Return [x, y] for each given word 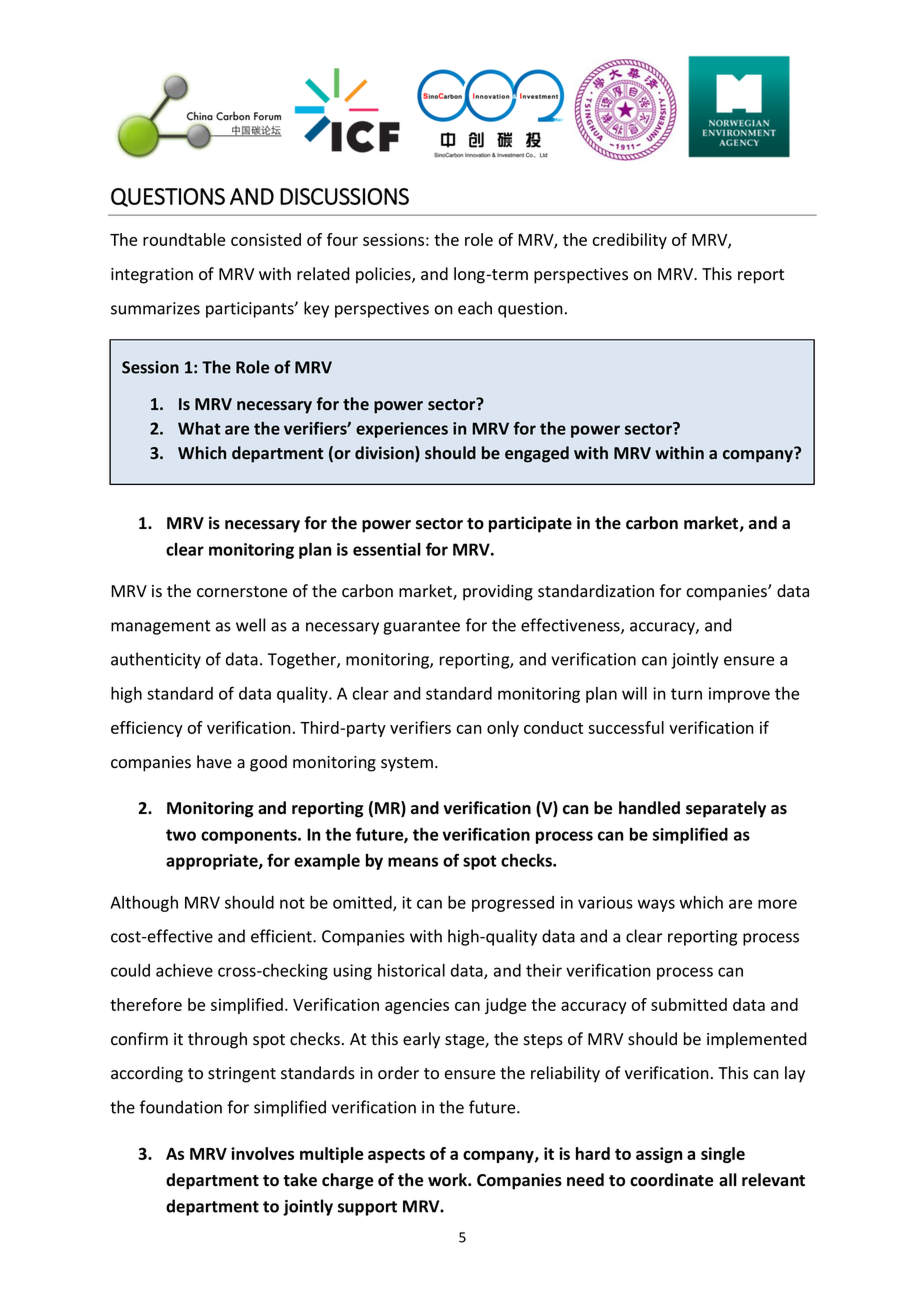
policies [384, 275]
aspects [396, 1155]
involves [262, 1153]
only [503, 729]
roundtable [184, 239]
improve [739, 695]
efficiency [147, 729]
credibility [629, 241]
